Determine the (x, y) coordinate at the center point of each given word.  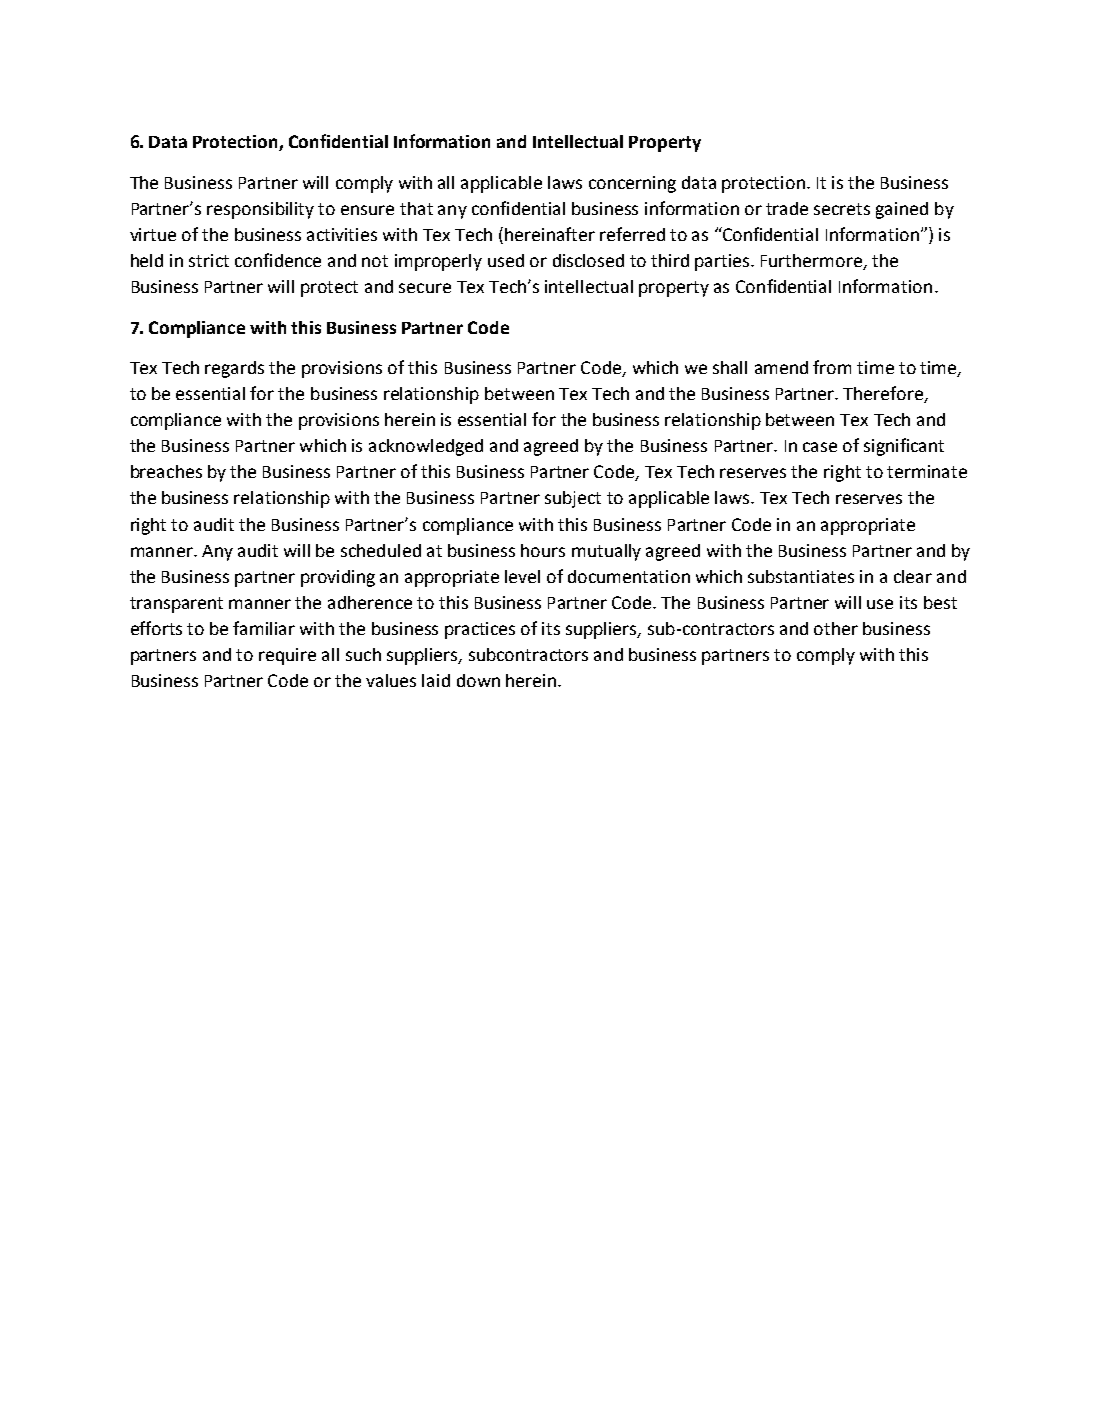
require (287, 656)
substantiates (801, 576)
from (832, 367)
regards (234, 369)
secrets (842, 209)
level (522, 576)
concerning (632, 184)
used (506, 260)
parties (723, 262)
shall (730, 367)
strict (209, 260)
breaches (166, 471)
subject (573, 499)
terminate (927, 471)
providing (338, 578)
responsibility (260, 210)
